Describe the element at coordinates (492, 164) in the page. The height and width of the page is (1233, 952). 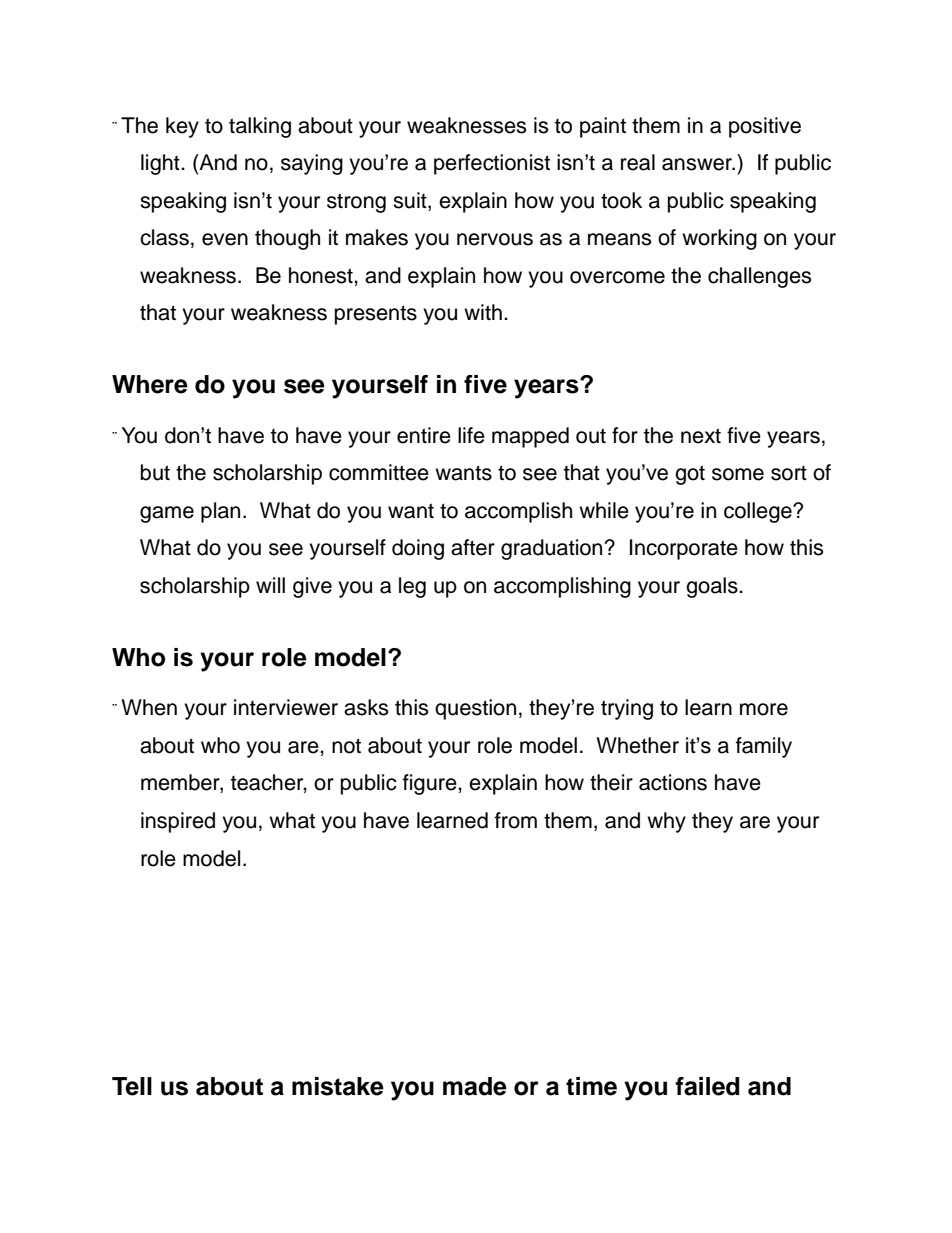
I see `perfectionist` at that location.
